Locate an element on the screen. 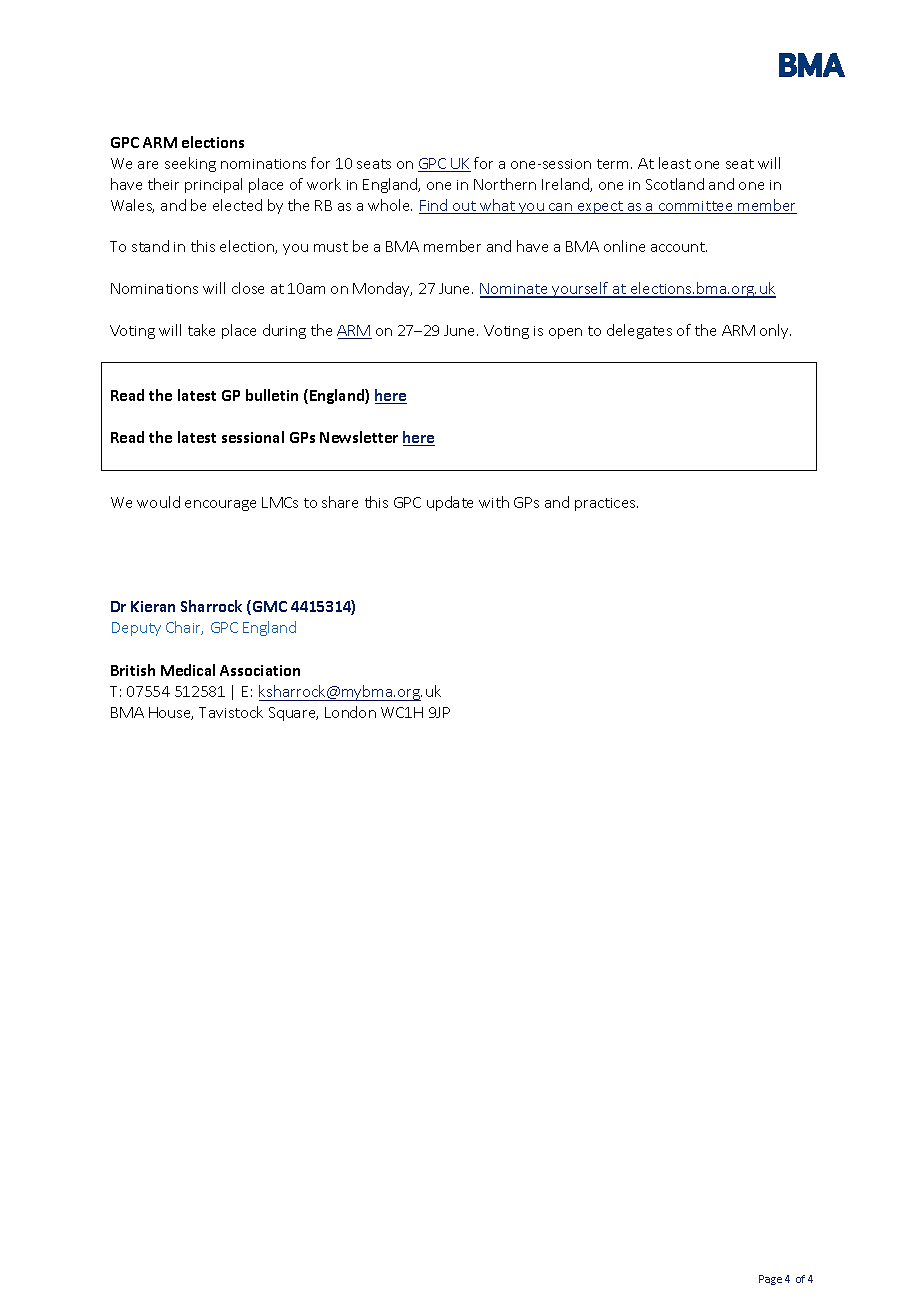  GMC is located at coordinates (268, 607).
